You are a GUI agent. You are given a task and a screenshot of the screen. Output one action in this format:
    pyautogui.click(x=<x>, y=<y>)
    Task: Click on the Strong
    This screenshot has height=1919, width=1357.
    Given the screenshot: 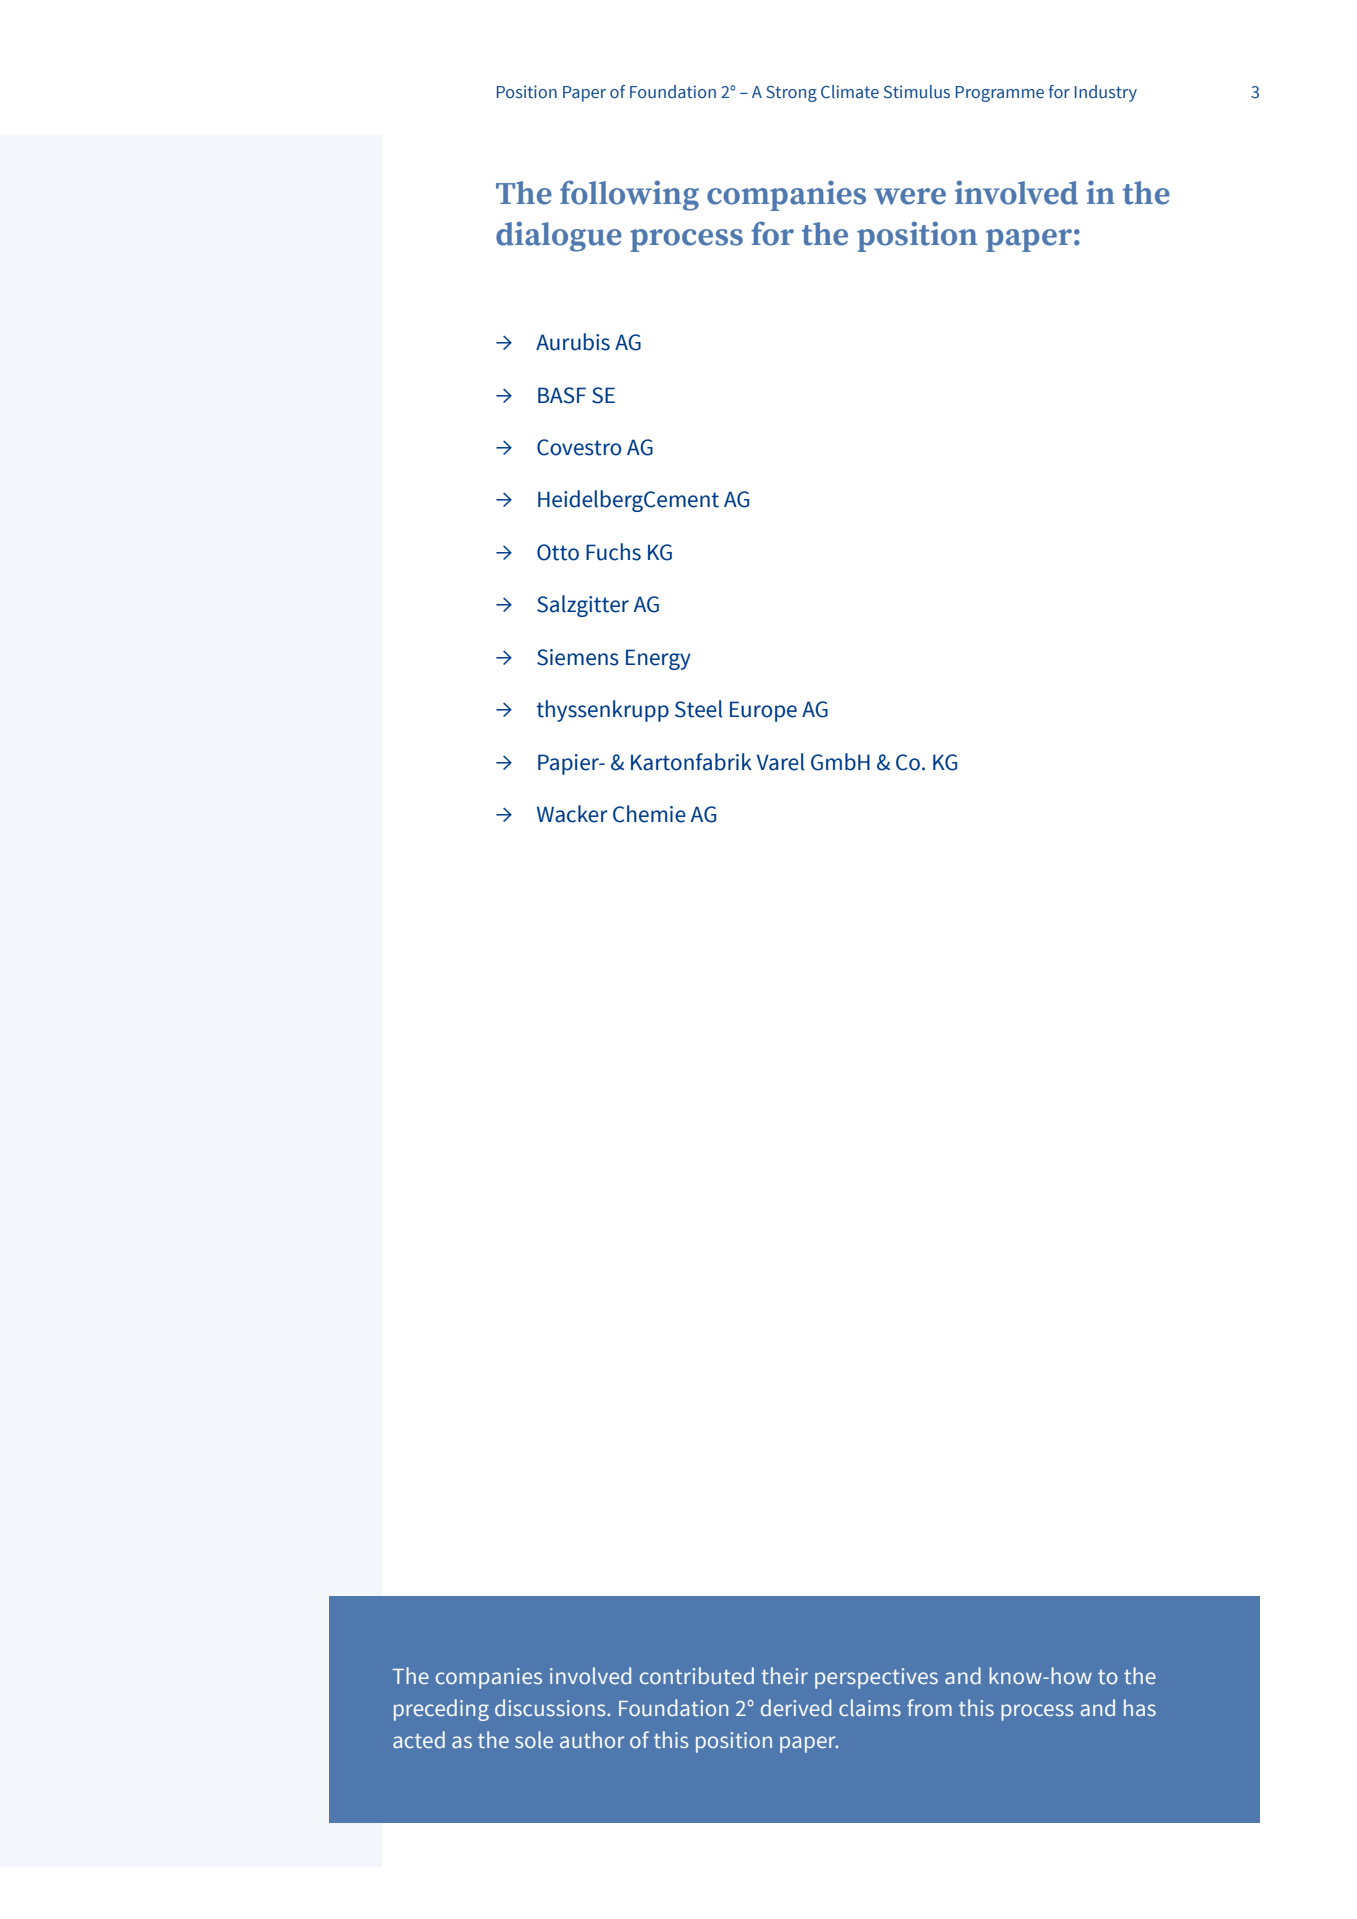 What is the action you would take?
    pyautogui.click(x=791, y=94)
